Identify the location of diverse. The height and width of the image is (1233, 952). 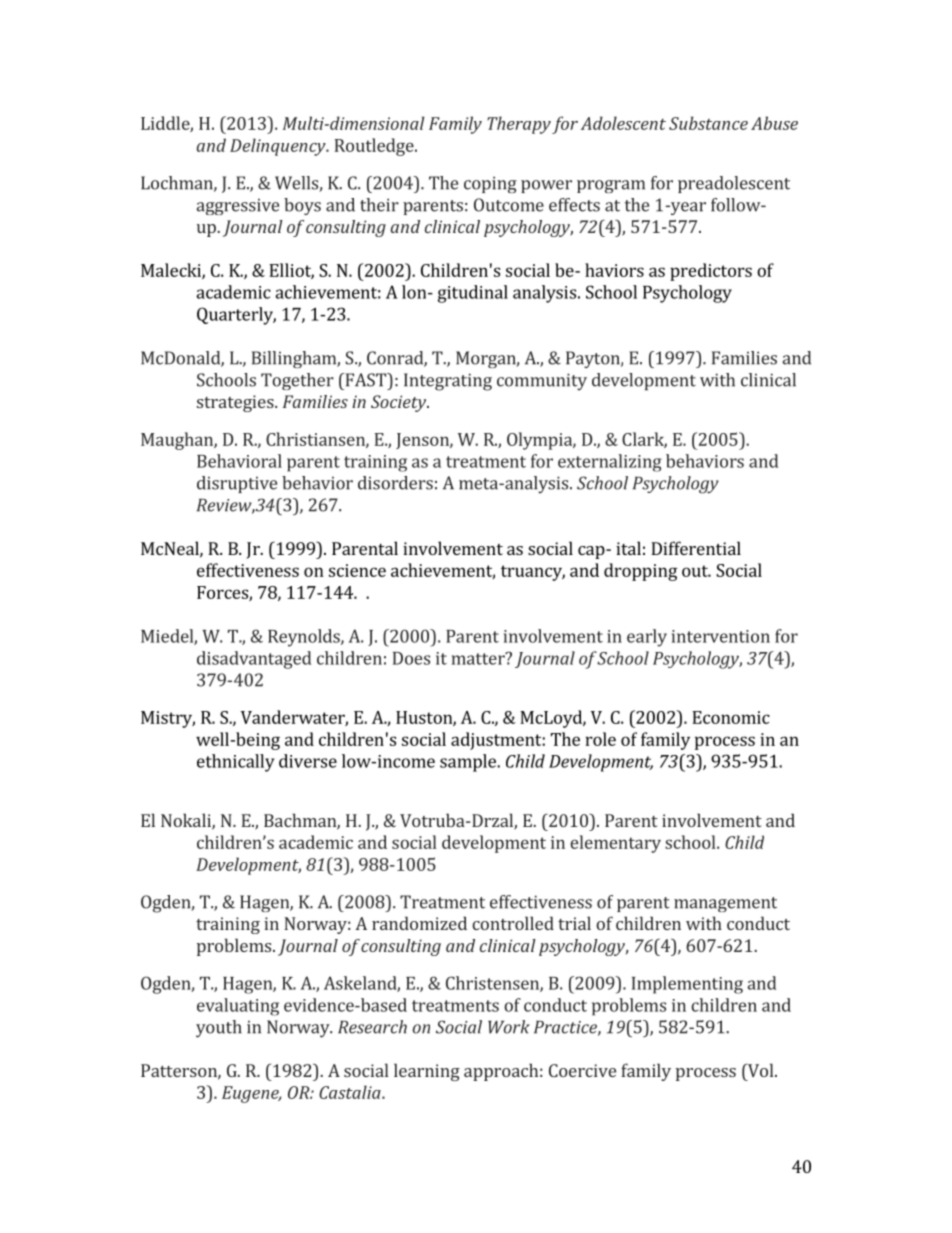
(308, 761).
